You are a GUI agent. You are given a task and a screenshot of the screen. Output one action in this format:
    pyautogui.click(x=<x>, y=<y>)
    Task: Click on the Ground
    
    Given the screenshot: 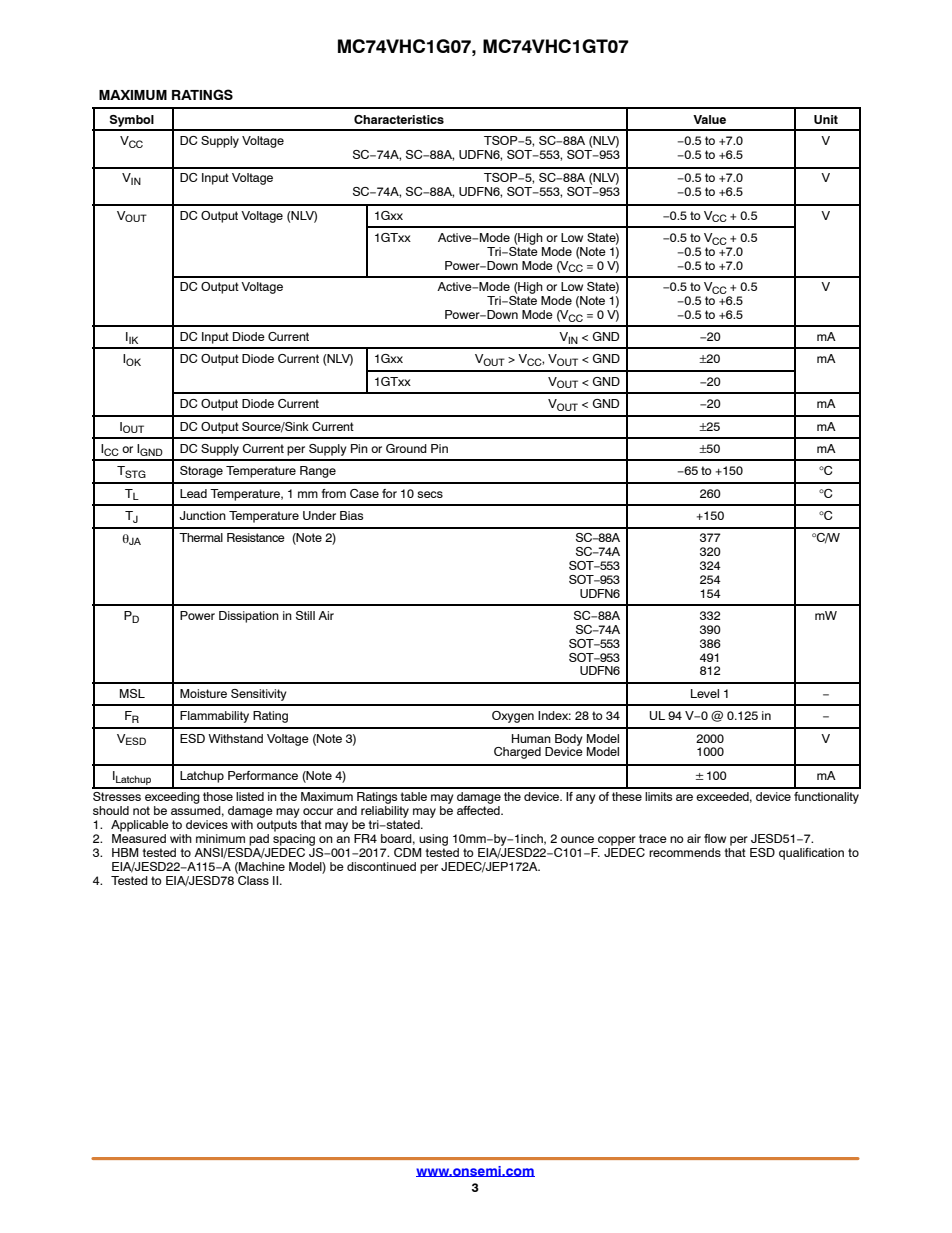 What is the action you would take?
    pyautogui.click(x=406, y=448)
